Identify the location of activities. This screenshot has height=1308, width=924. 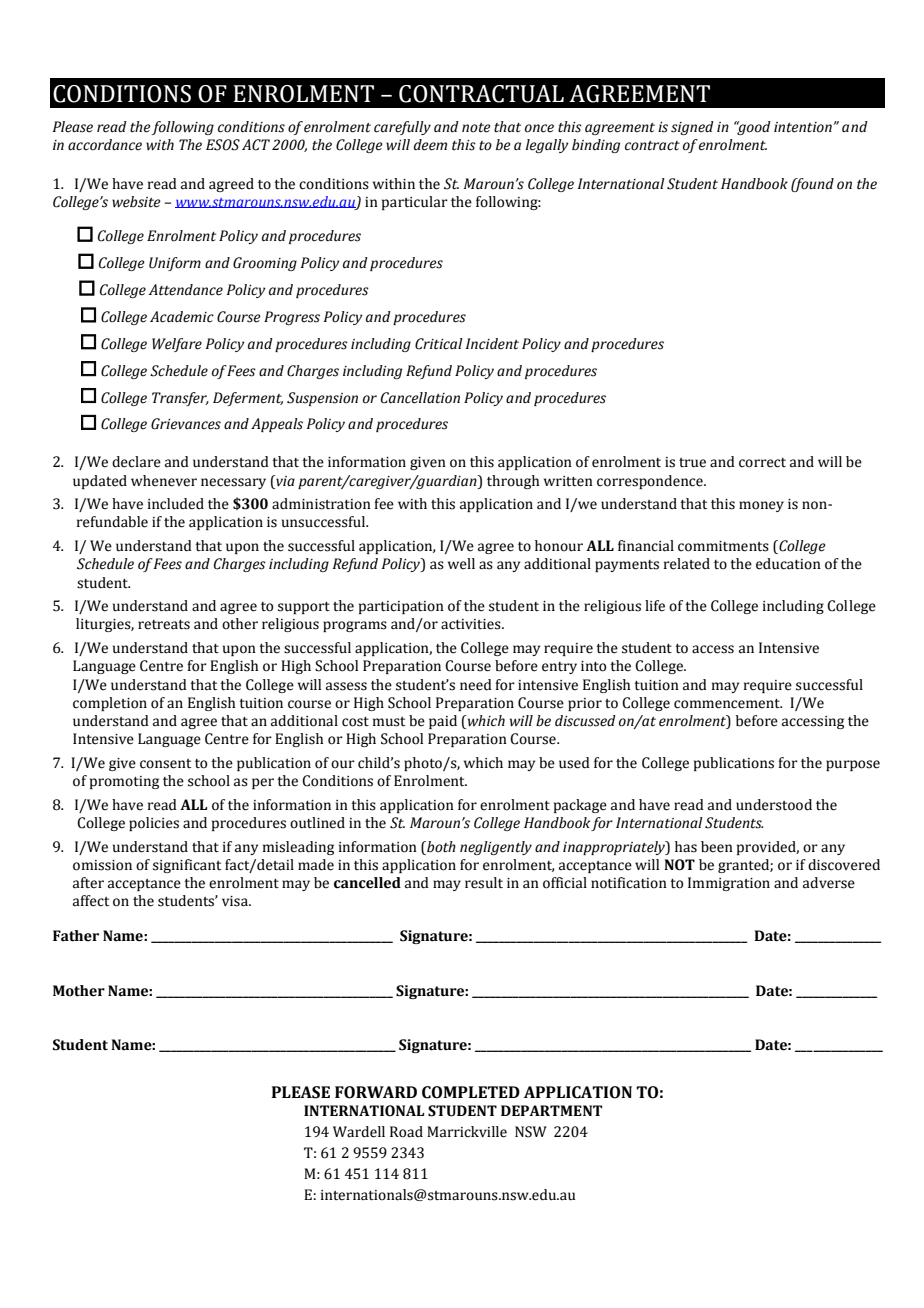
(472, 624).
